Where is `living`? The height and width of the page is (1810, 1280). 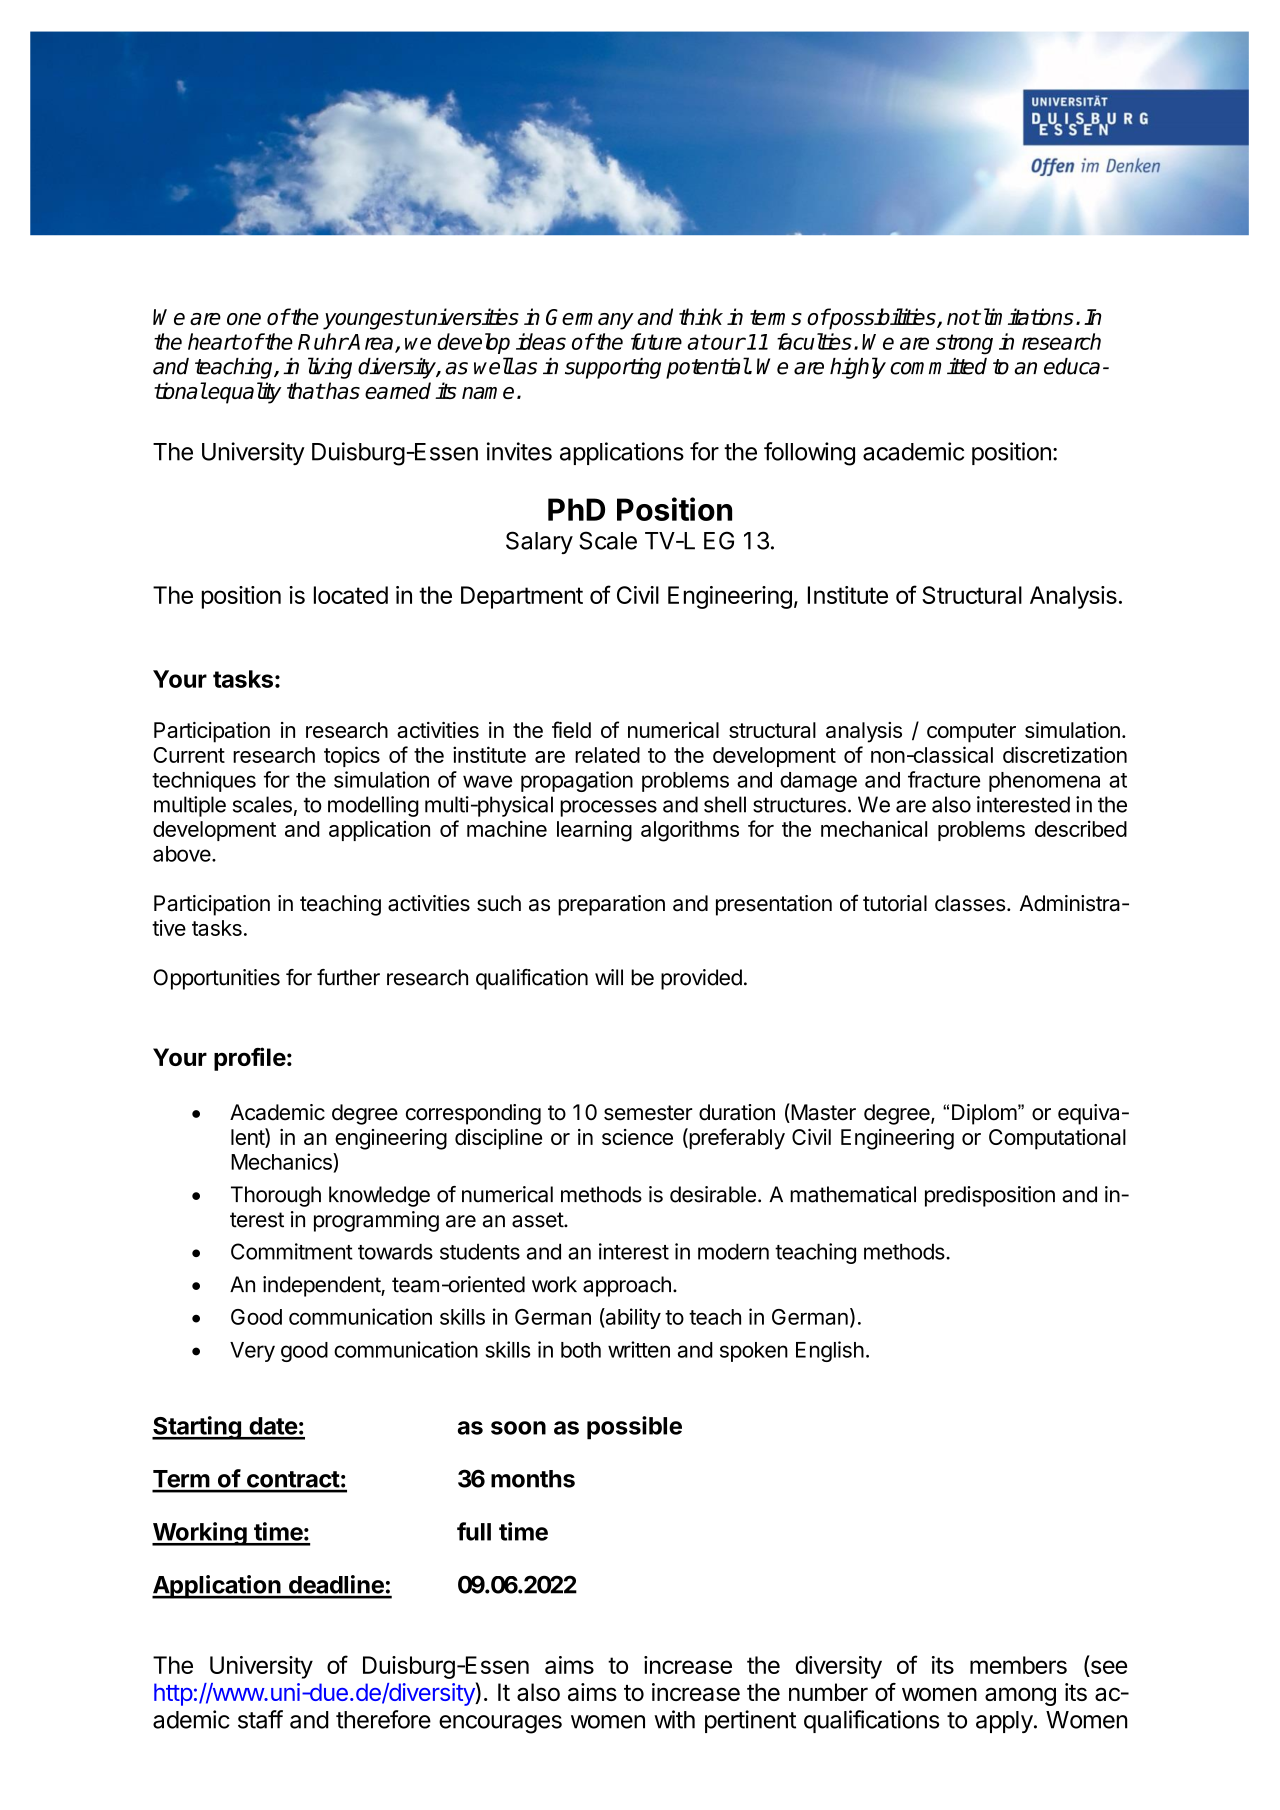
living is located at coordinates (330, 368).
